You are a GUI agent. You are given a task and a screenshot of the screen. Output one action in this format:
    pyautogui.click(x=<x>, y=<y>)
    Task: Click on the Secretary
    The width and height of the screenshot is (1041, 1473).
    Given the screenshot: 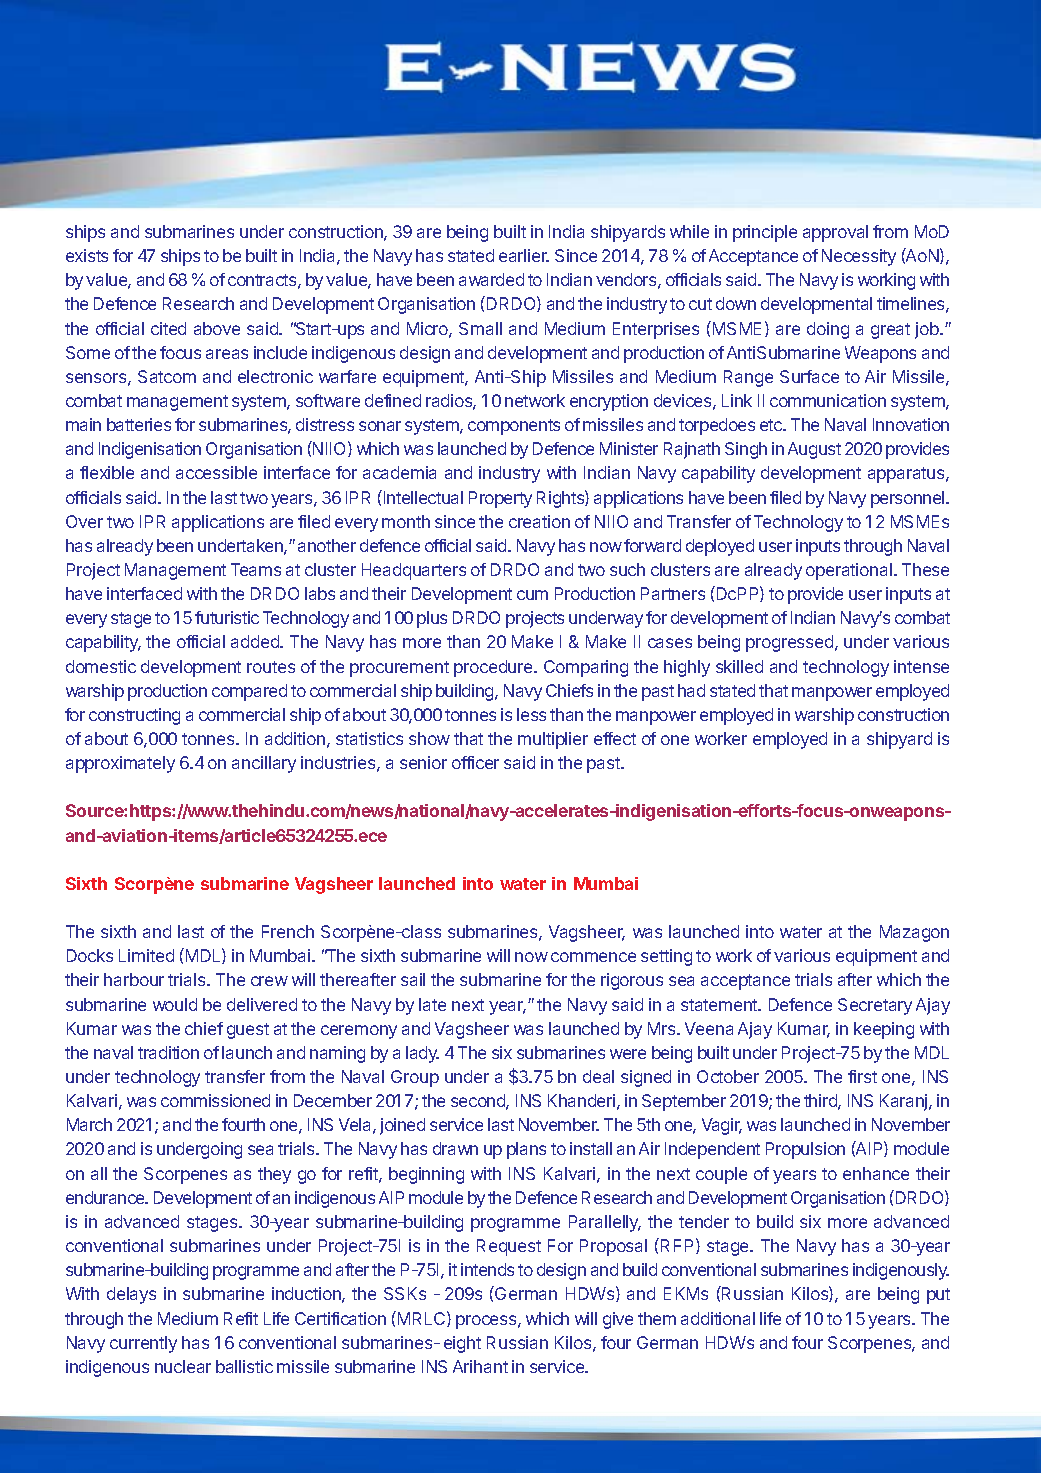 What is the action you would take?
    pyautogui.click(x=875, y=1006)
